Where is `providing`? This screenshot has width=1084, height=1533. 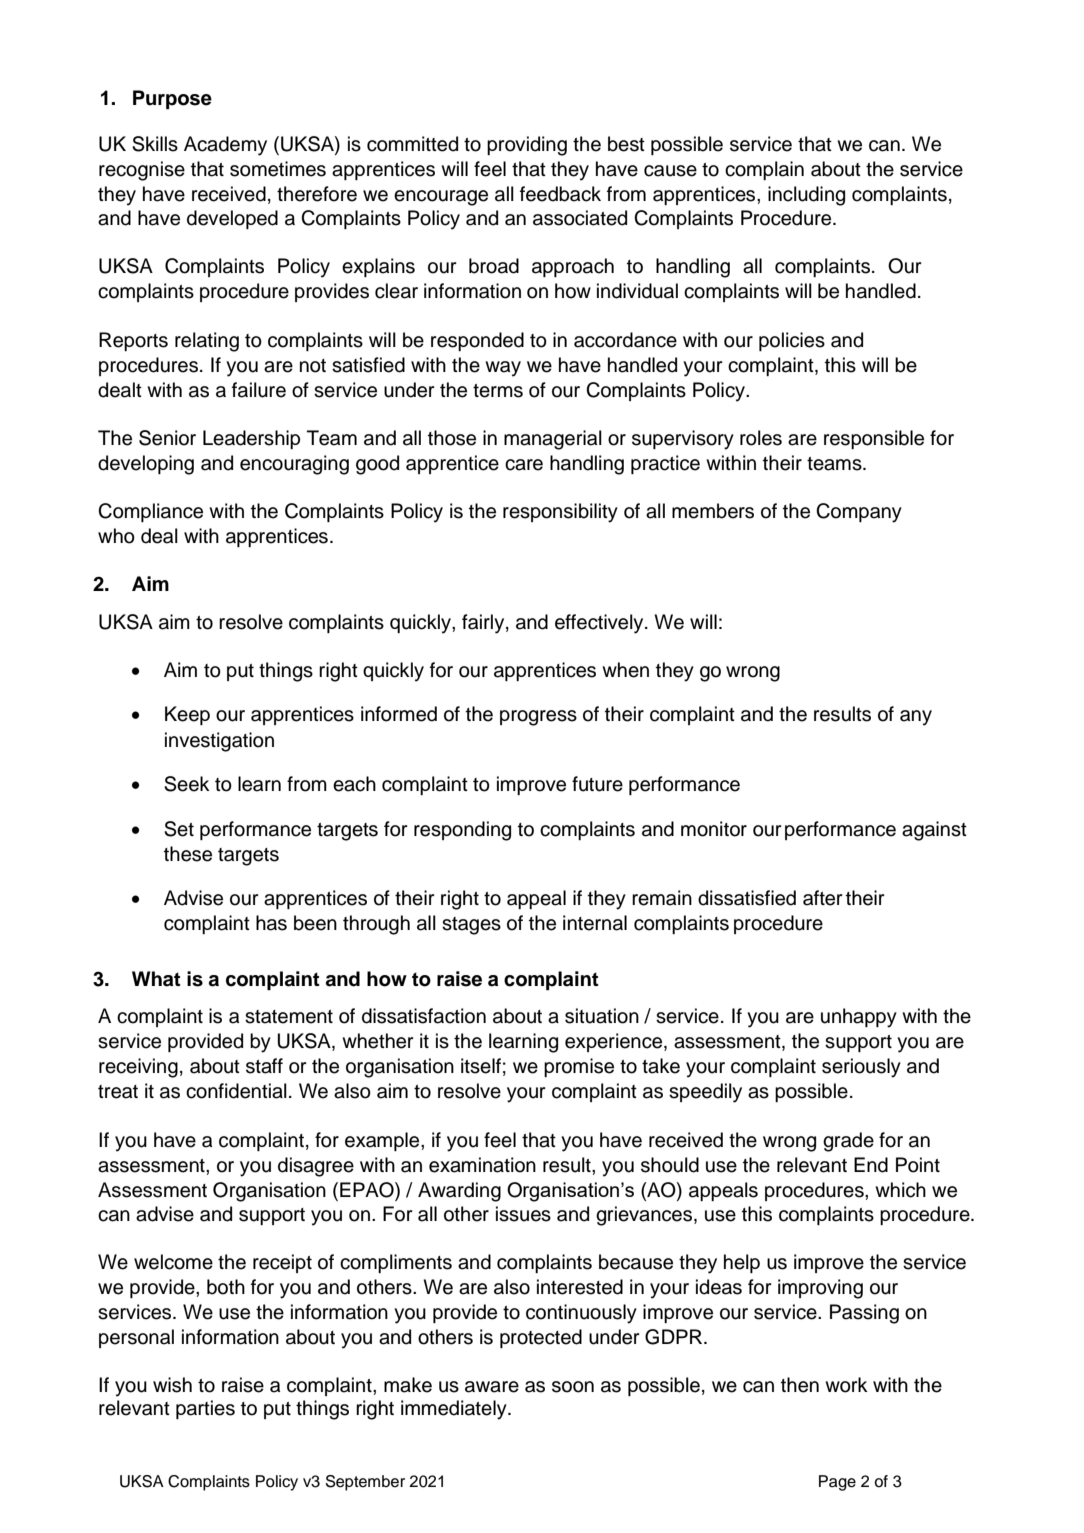
providing is located at coordinates (527, 146).
